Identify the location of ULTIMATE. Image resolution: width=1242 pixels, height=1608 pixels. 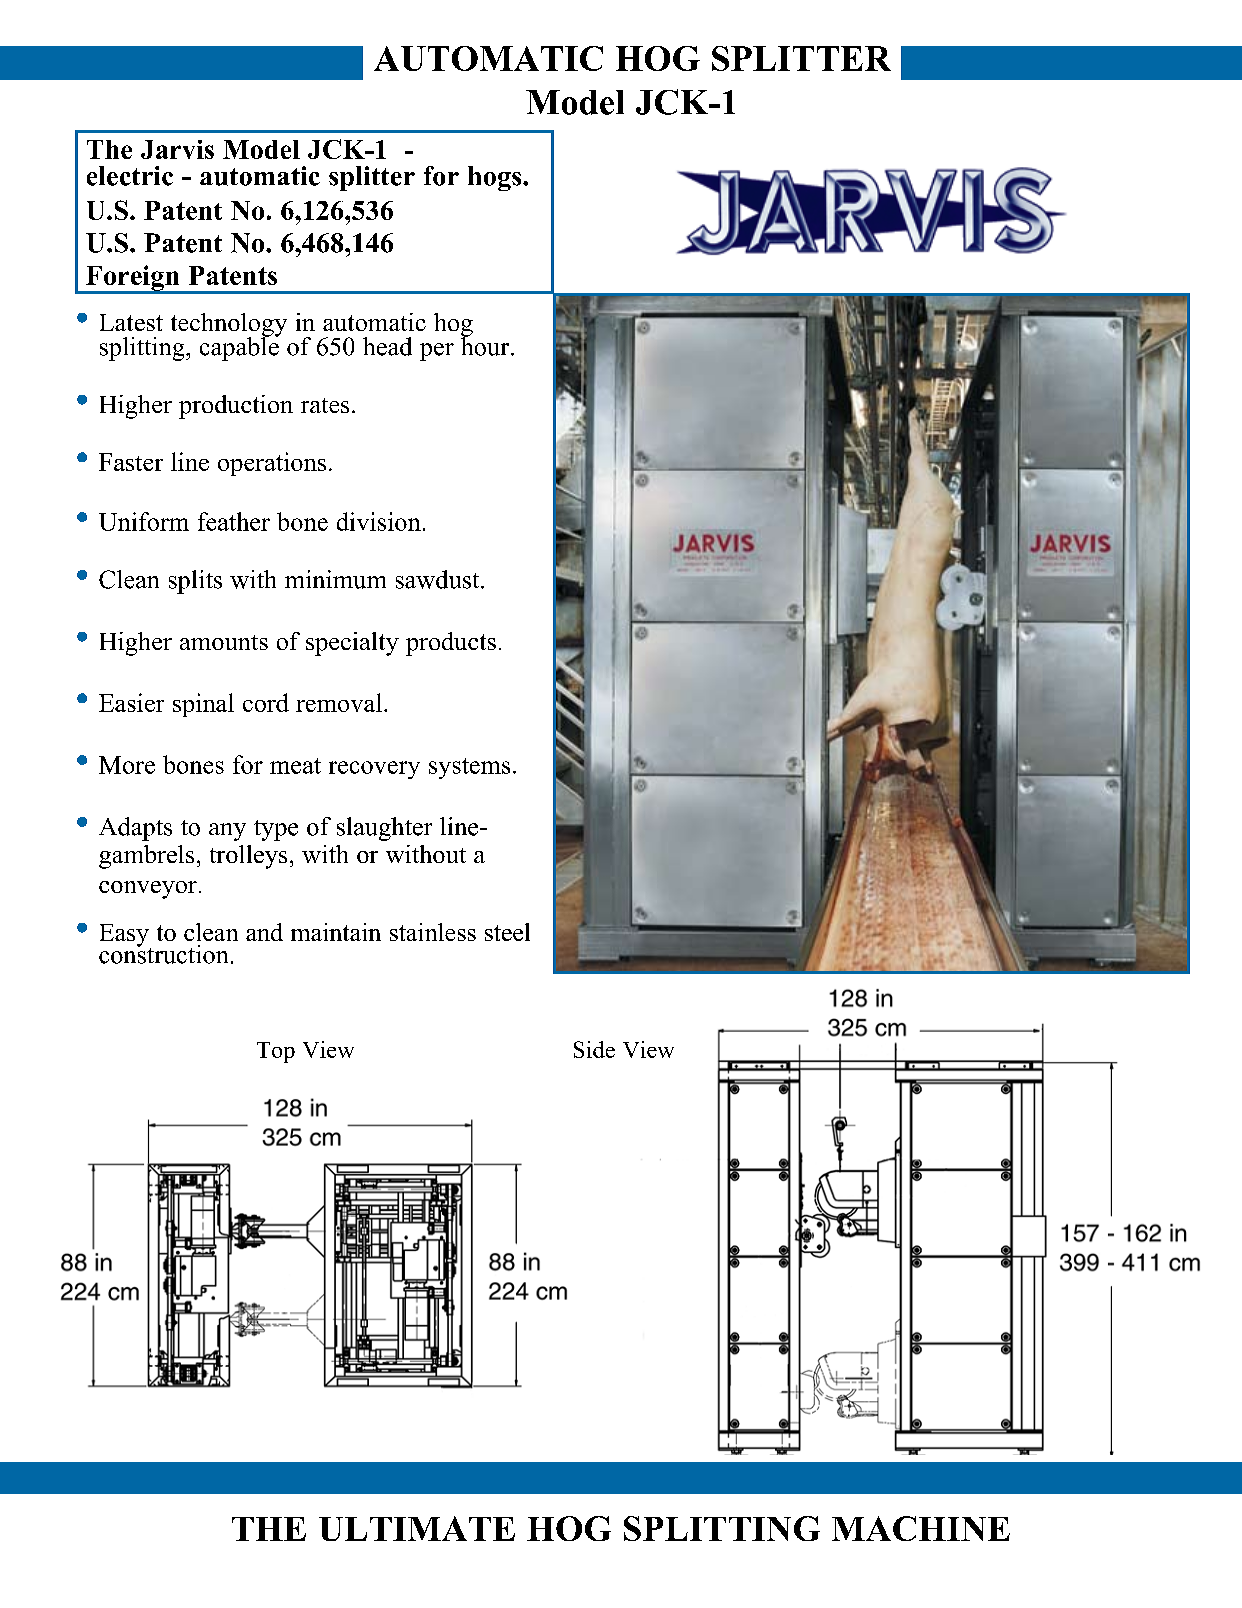
(417, 1528).
